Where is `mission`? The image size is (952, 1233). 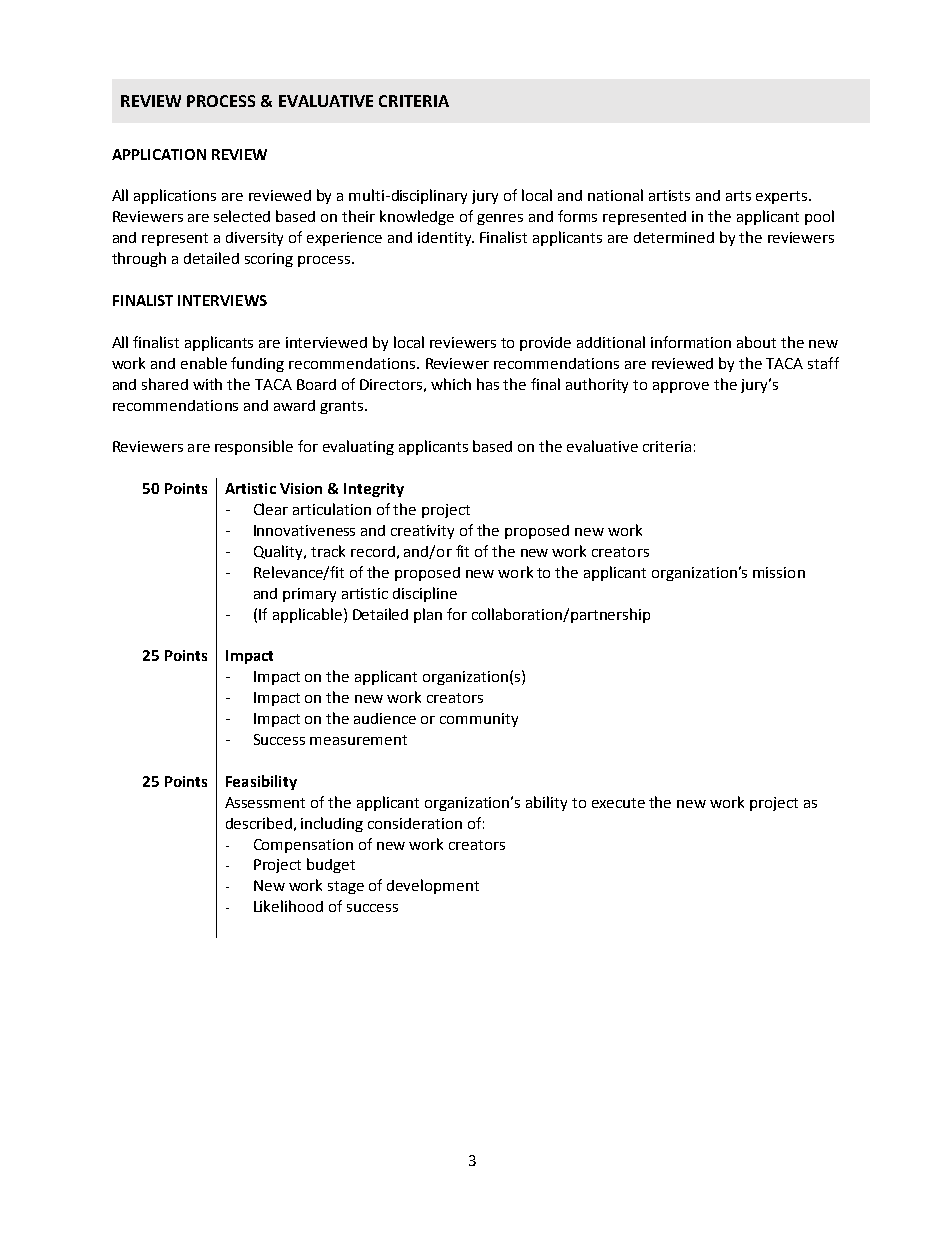 mission is located at coordinates (779, 572).
